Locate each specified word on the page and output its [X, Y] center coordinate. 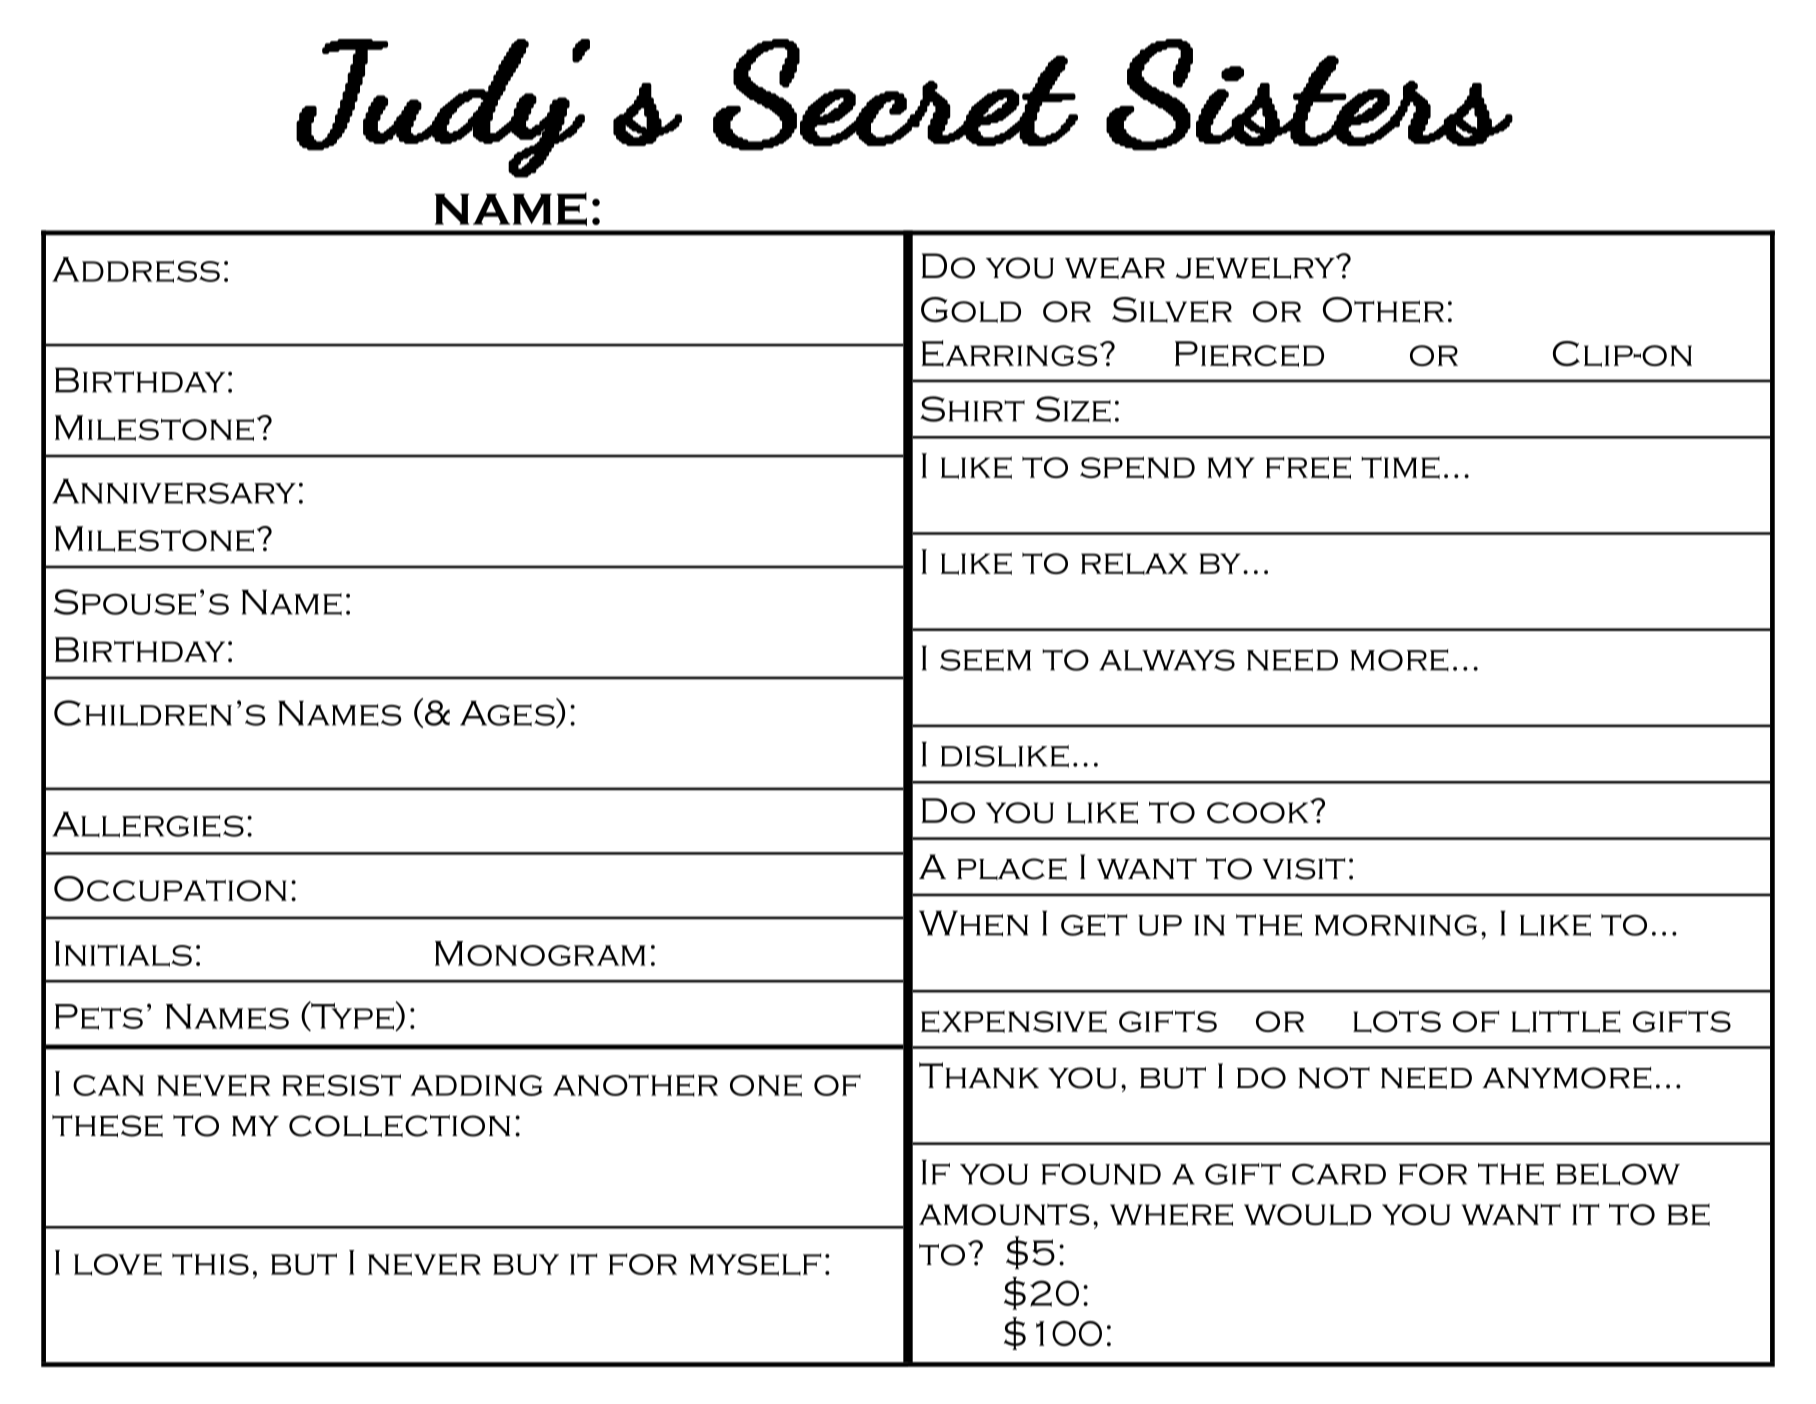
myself [755, 1264]
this [210, 1264]
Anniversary [174, 492]
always [1167, 660]
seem [985, 660]
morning [1396, 925]
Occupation [170, 888]
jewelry [1256, 267]
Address [136, 270]
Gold [971, 310]
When [973, 924]
